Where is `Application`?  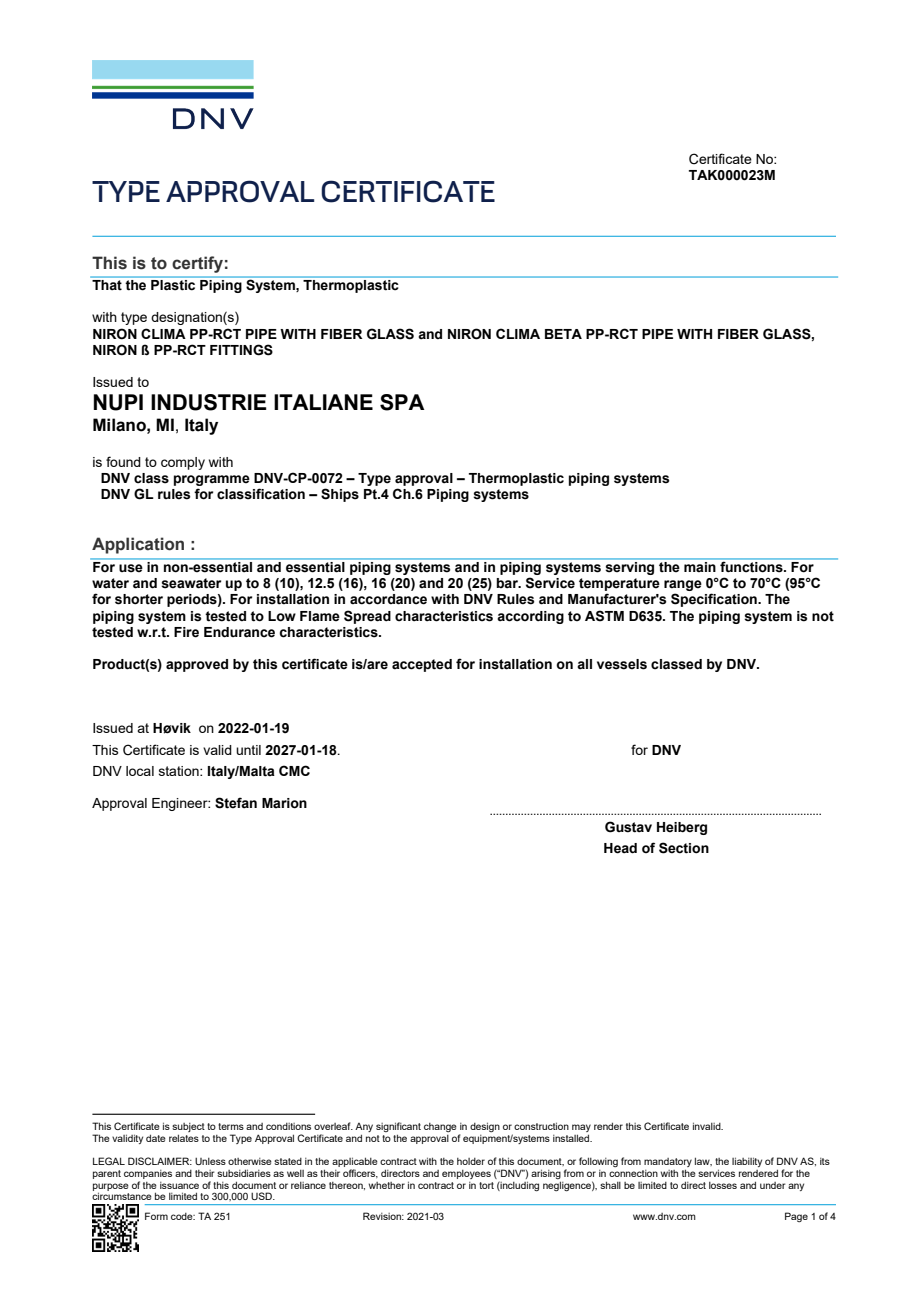
Application is located at coordinates (138, 545).
